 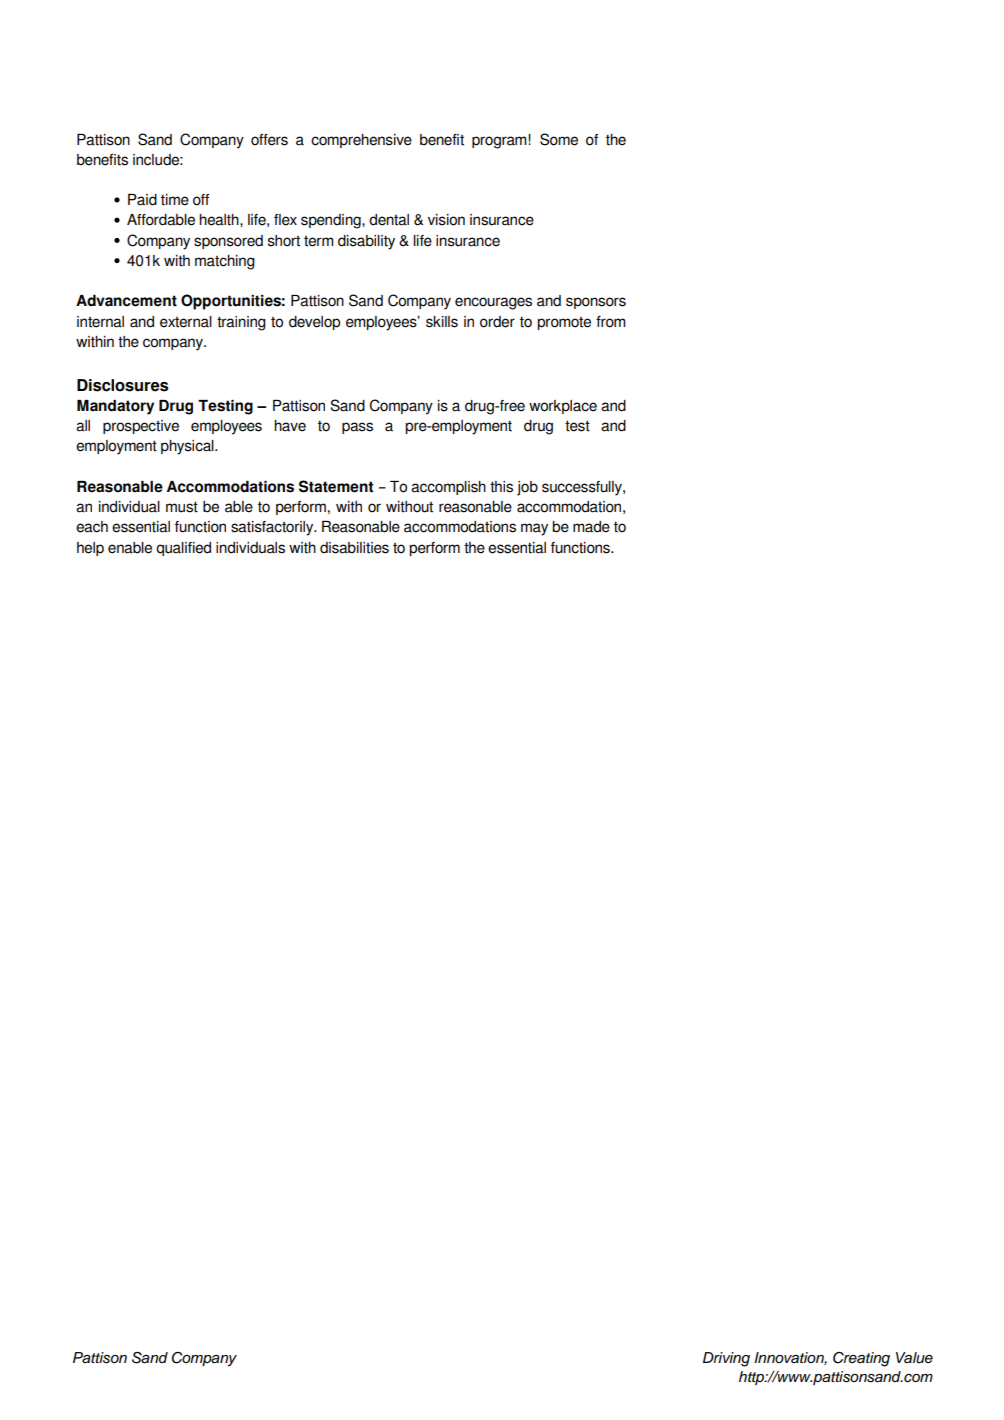 What do you see at coordinates (914, 1358) in the image?
I see `Value` at bounding box center [914, 1358].
